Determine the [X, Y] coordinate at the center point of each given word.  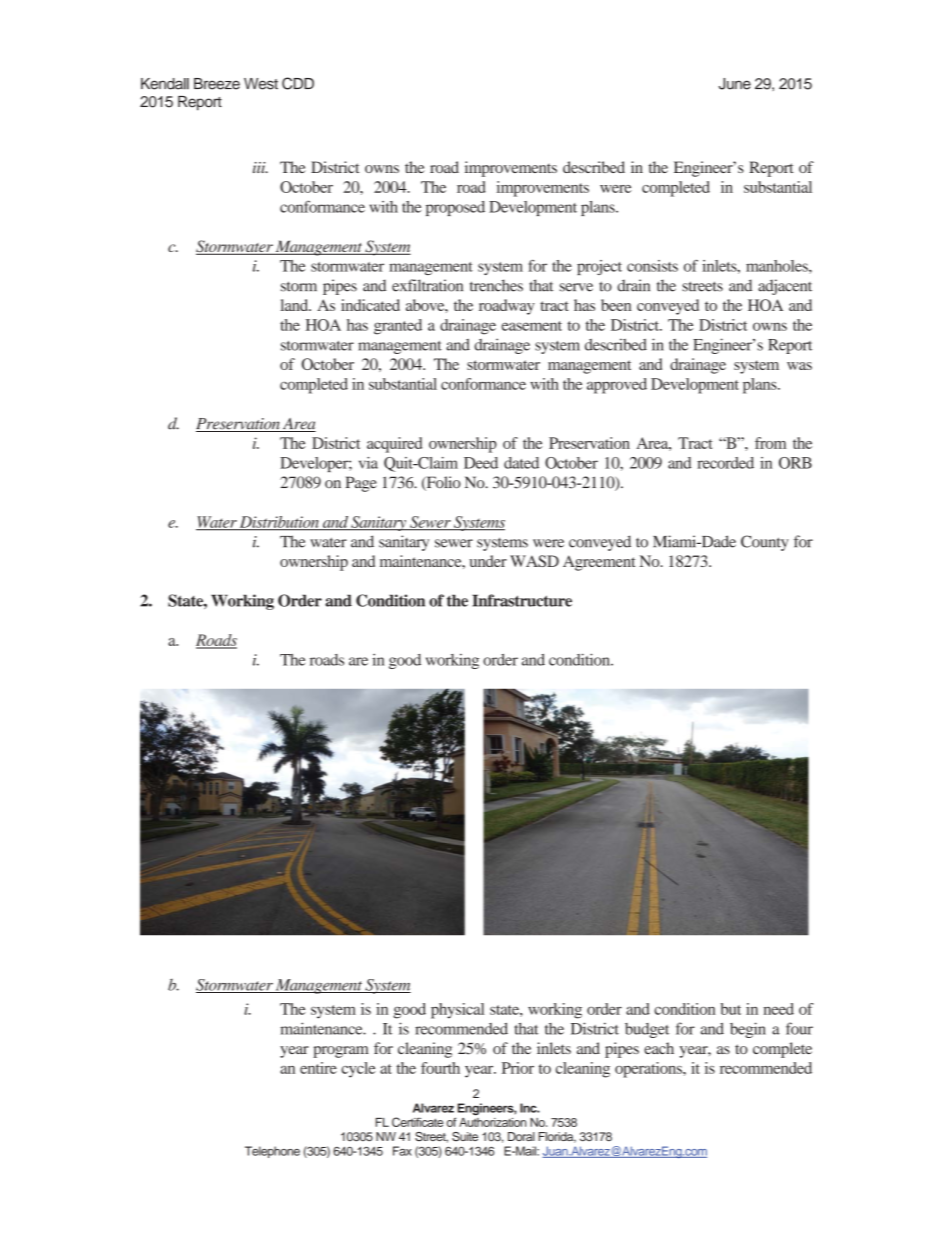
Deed [481, 463]
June [735, 84]
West [261, 84]
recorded [725, 463]
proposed [455, 208]
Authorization [492, 1122]
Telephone [272, 1152]
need [779, 1009]
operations [649, 1070]
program [340, 1052]
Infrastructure [522, 600]
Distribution [279, 523]
